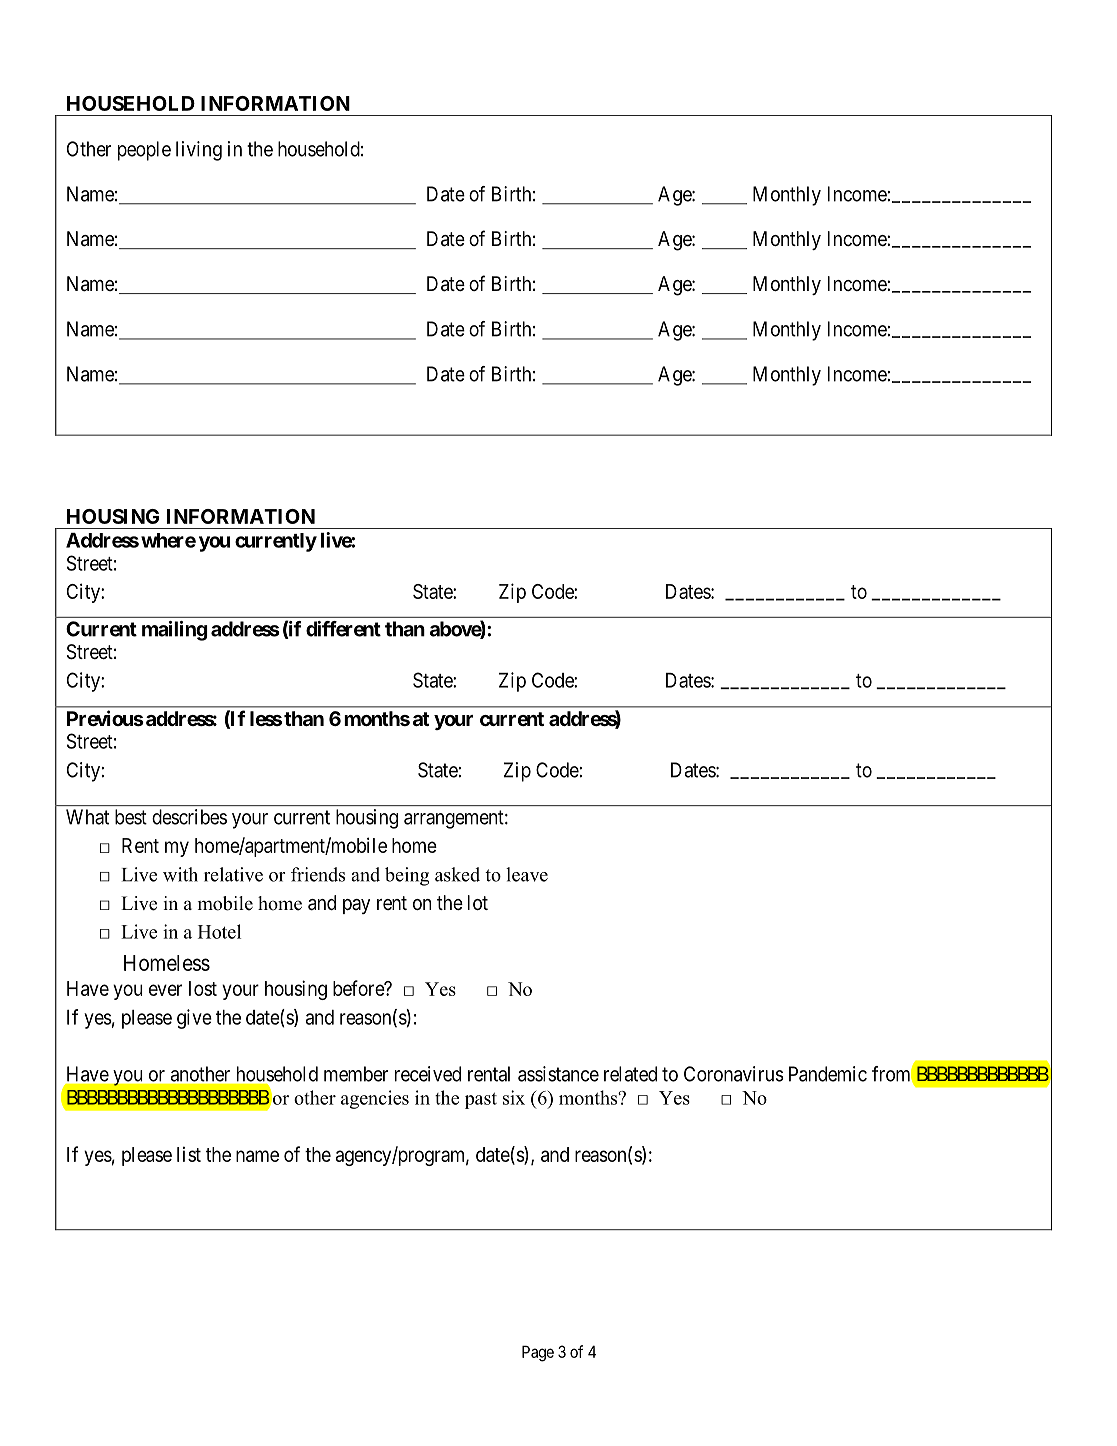  What do you see at coordinates (219, 931) in the screenshot?
I see `Hotel` at bounding box center [219, 931].
